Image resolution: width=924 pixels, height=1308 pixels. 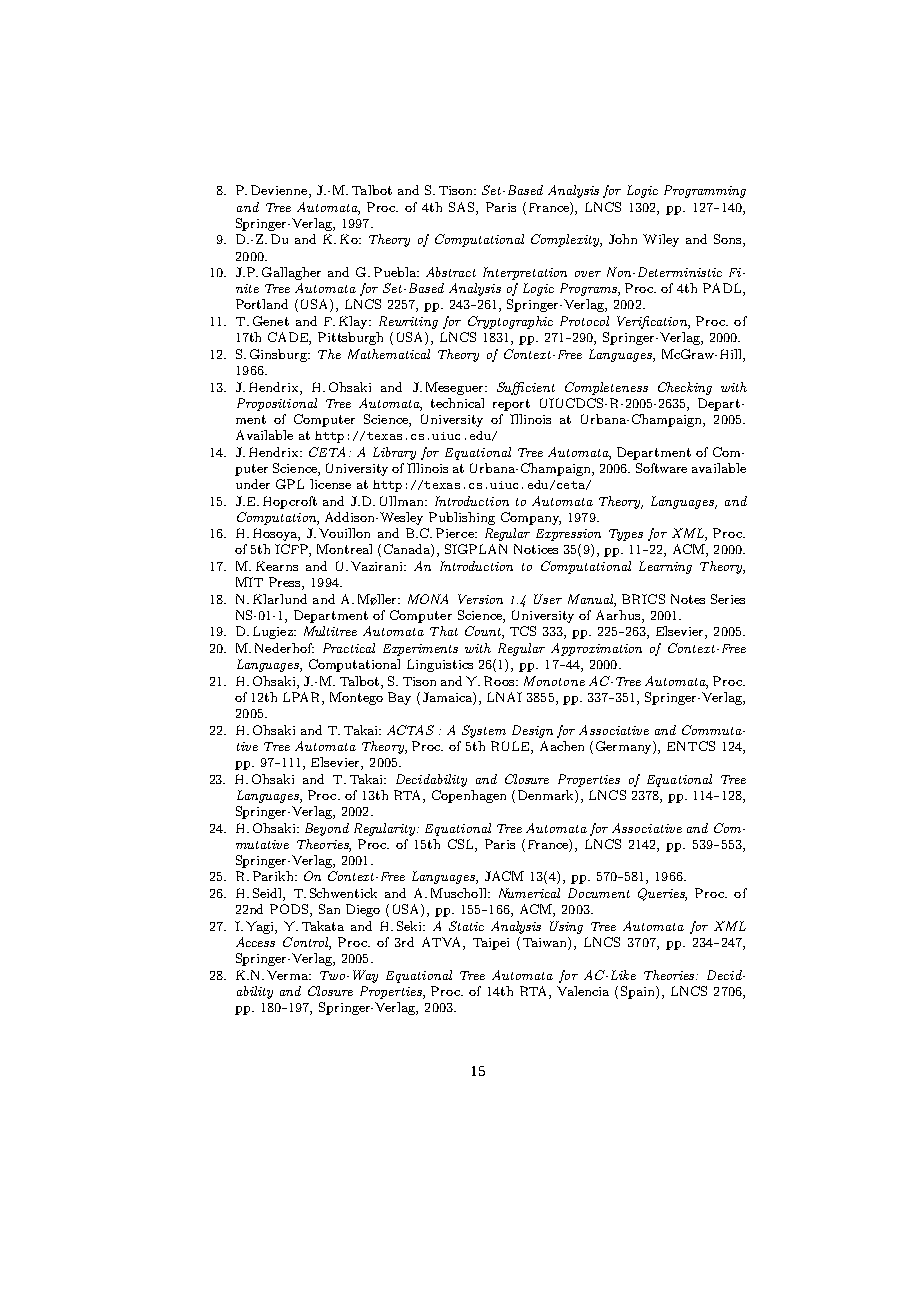 What do you see at coordinates (330, 484) in the screenshot?
I see `license` at bounding box center [330, 484].
